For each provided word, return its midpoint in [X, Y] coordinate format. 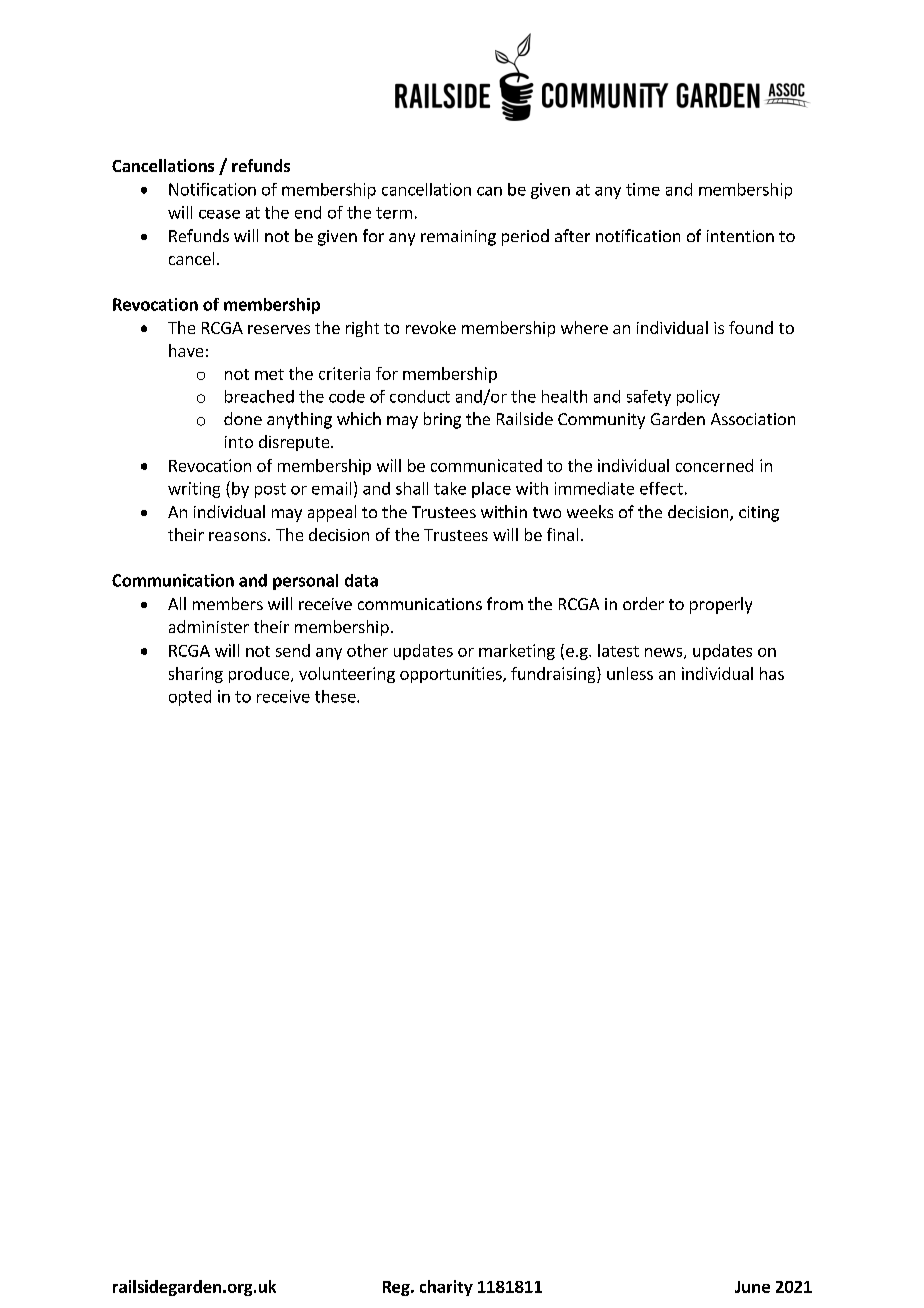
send [293, 650]
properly [721, 605]
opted [190, 698]
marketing [517, 652]
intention [740, 236]
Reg [397, 1288]
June [752, 1287]
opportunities [452, 675]
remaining [458, 238]
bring [442, 420]
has [772, 673]
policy [698, 398]
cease [219, 214]
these [336, 696]
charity [446, 1288]
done [243, 418]
